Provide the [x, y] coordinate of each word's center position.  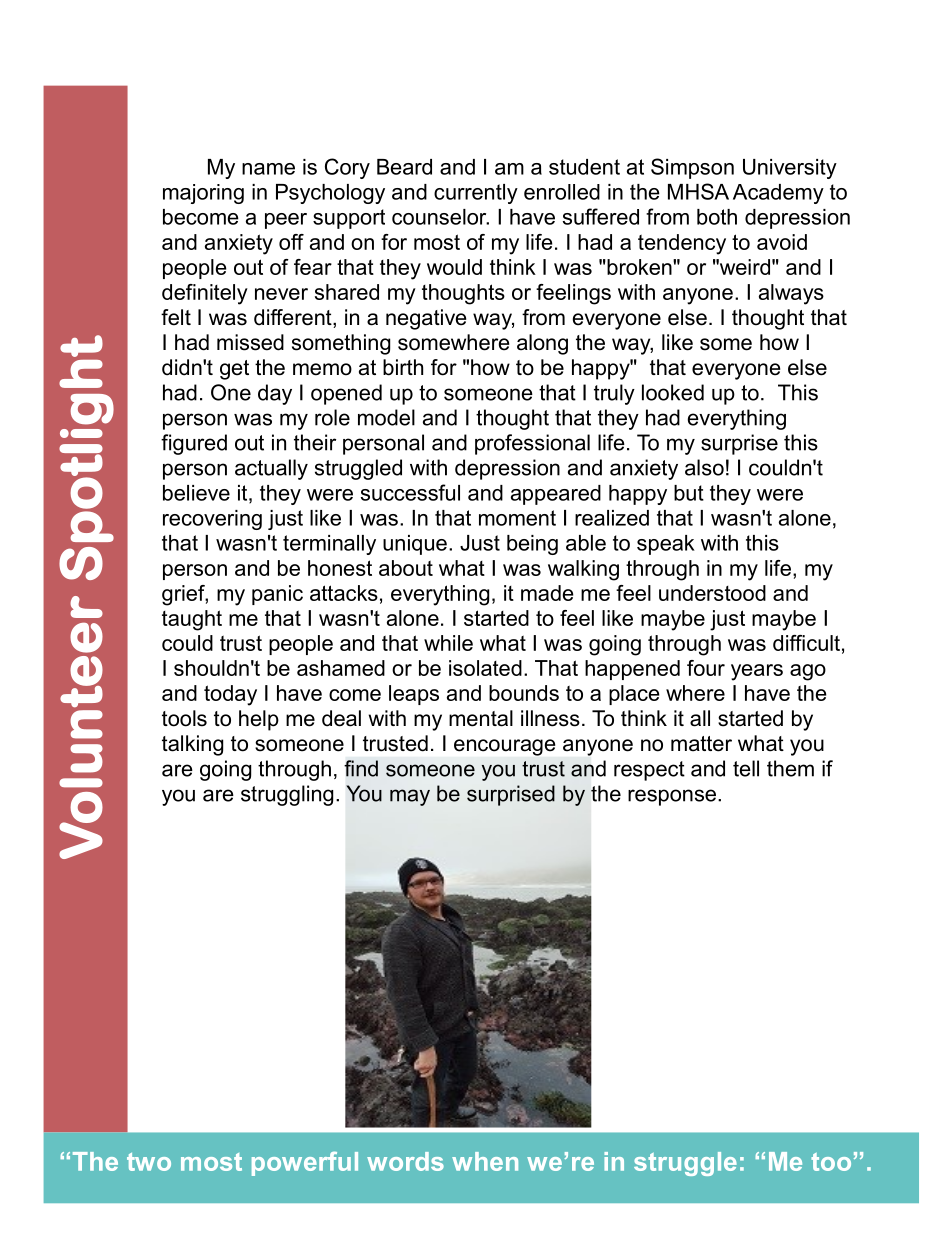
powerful [305, 1163]
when [485, 1161]
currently [476, 194]
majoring [203, 194]
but [689, 493]
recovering [212, 520]
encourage [504, 747]
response [672, 797]
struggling [287, 795]
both [717, 217]
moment [517, 518]
